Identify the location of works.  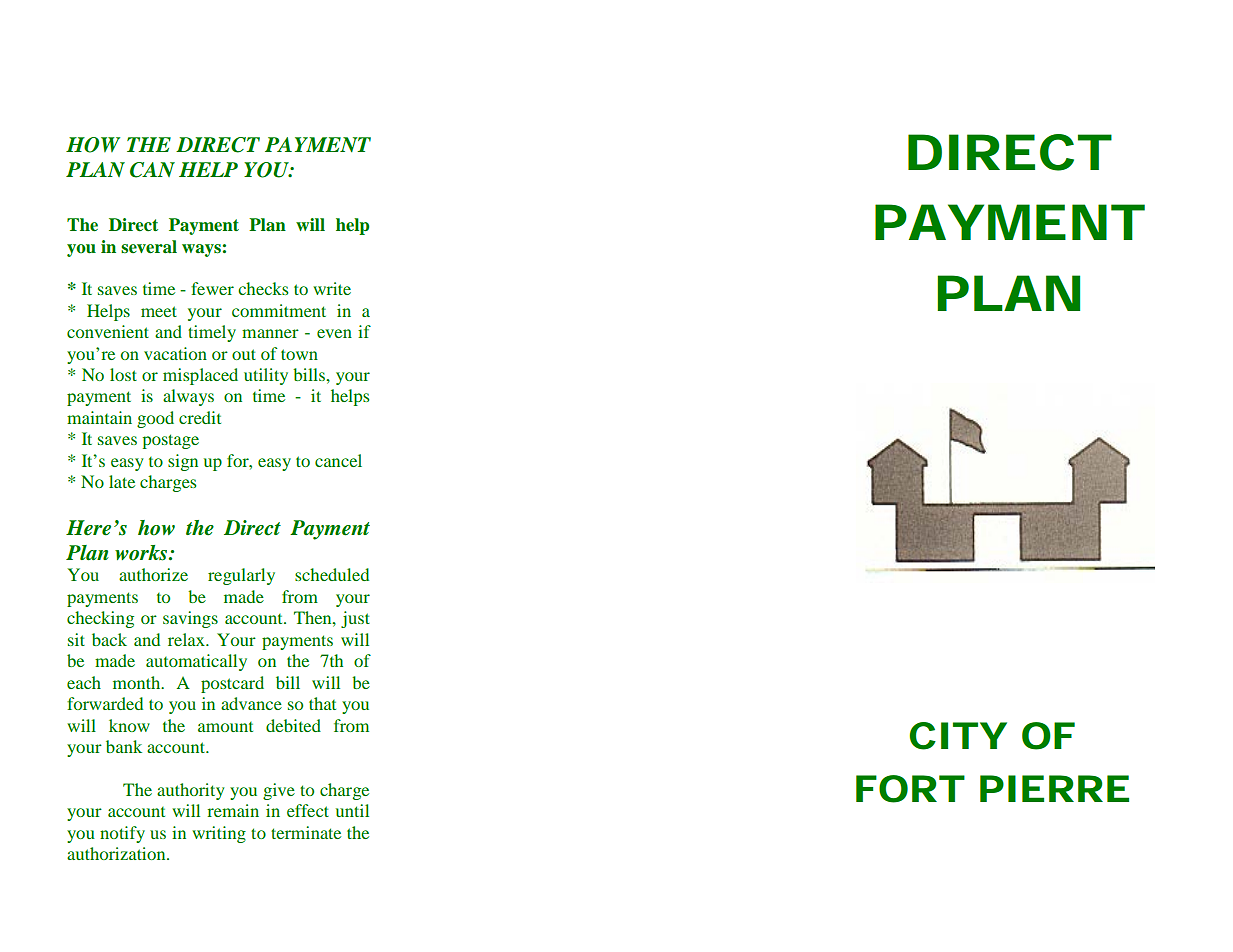
(142, 553).
